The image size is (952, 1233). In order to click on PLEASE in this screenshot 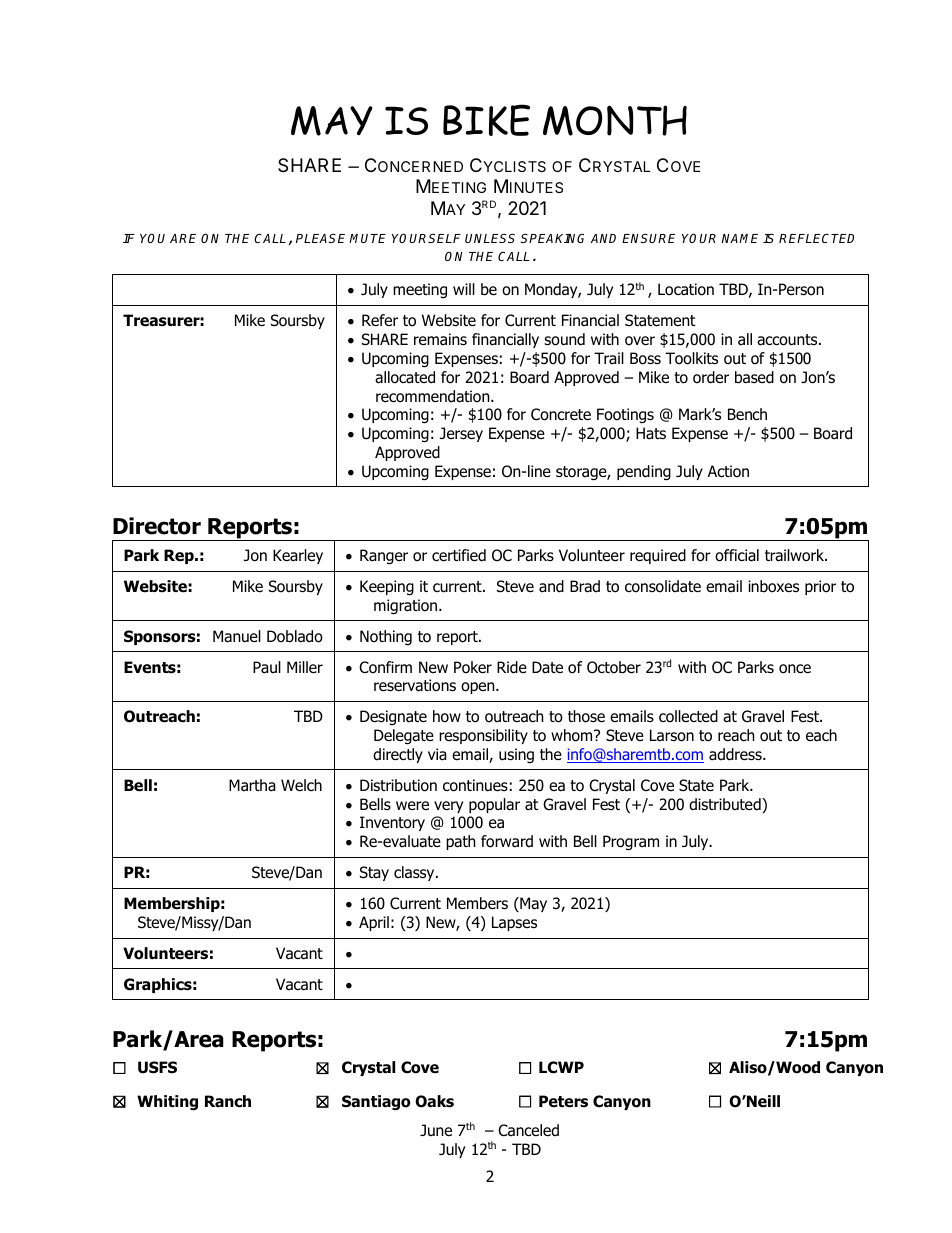, I will do `click(323, 238)`.
